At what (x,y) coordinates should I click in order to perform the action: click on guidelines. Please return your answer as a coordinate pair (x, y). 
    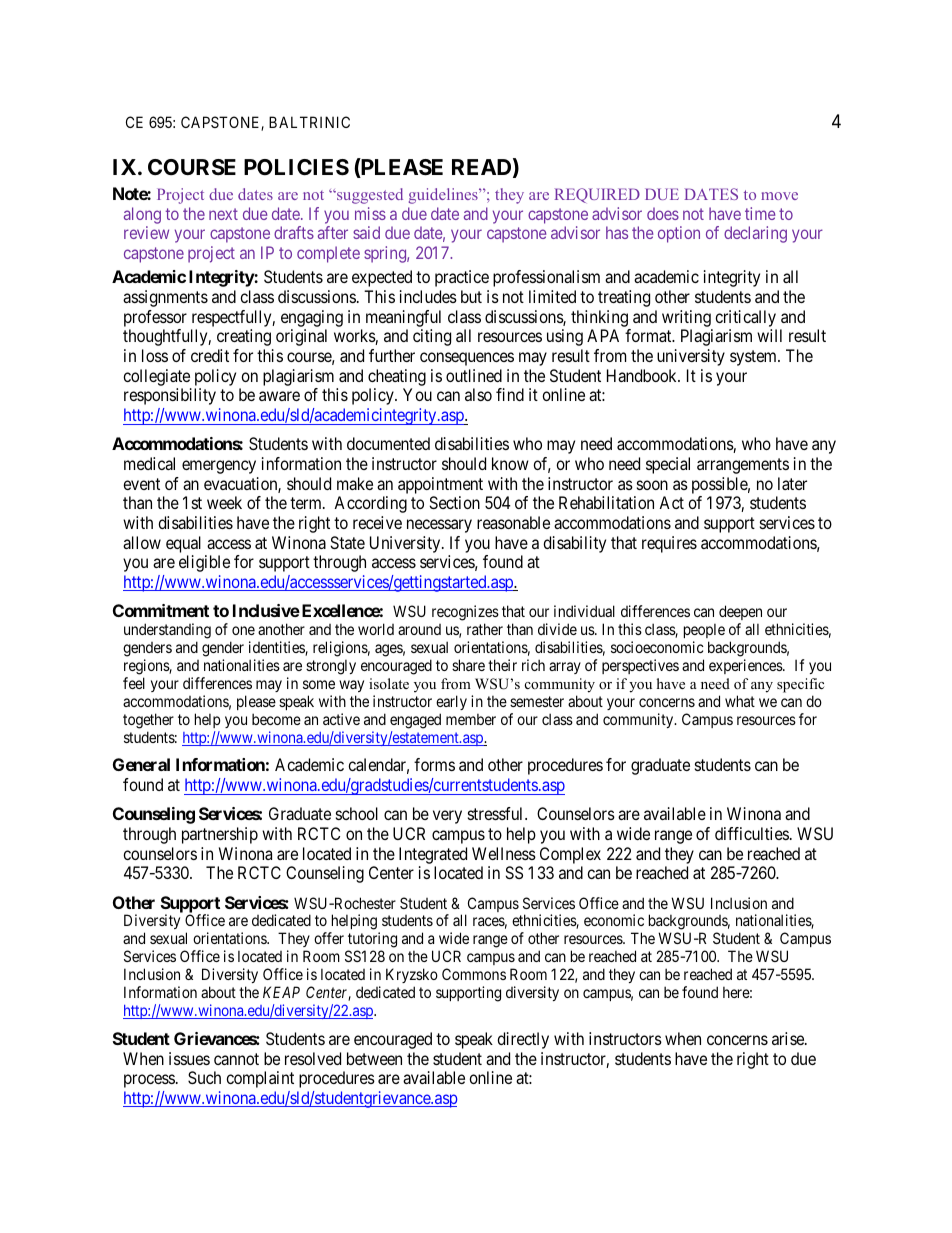
    Looking at the image, I should click on (444, 196).
